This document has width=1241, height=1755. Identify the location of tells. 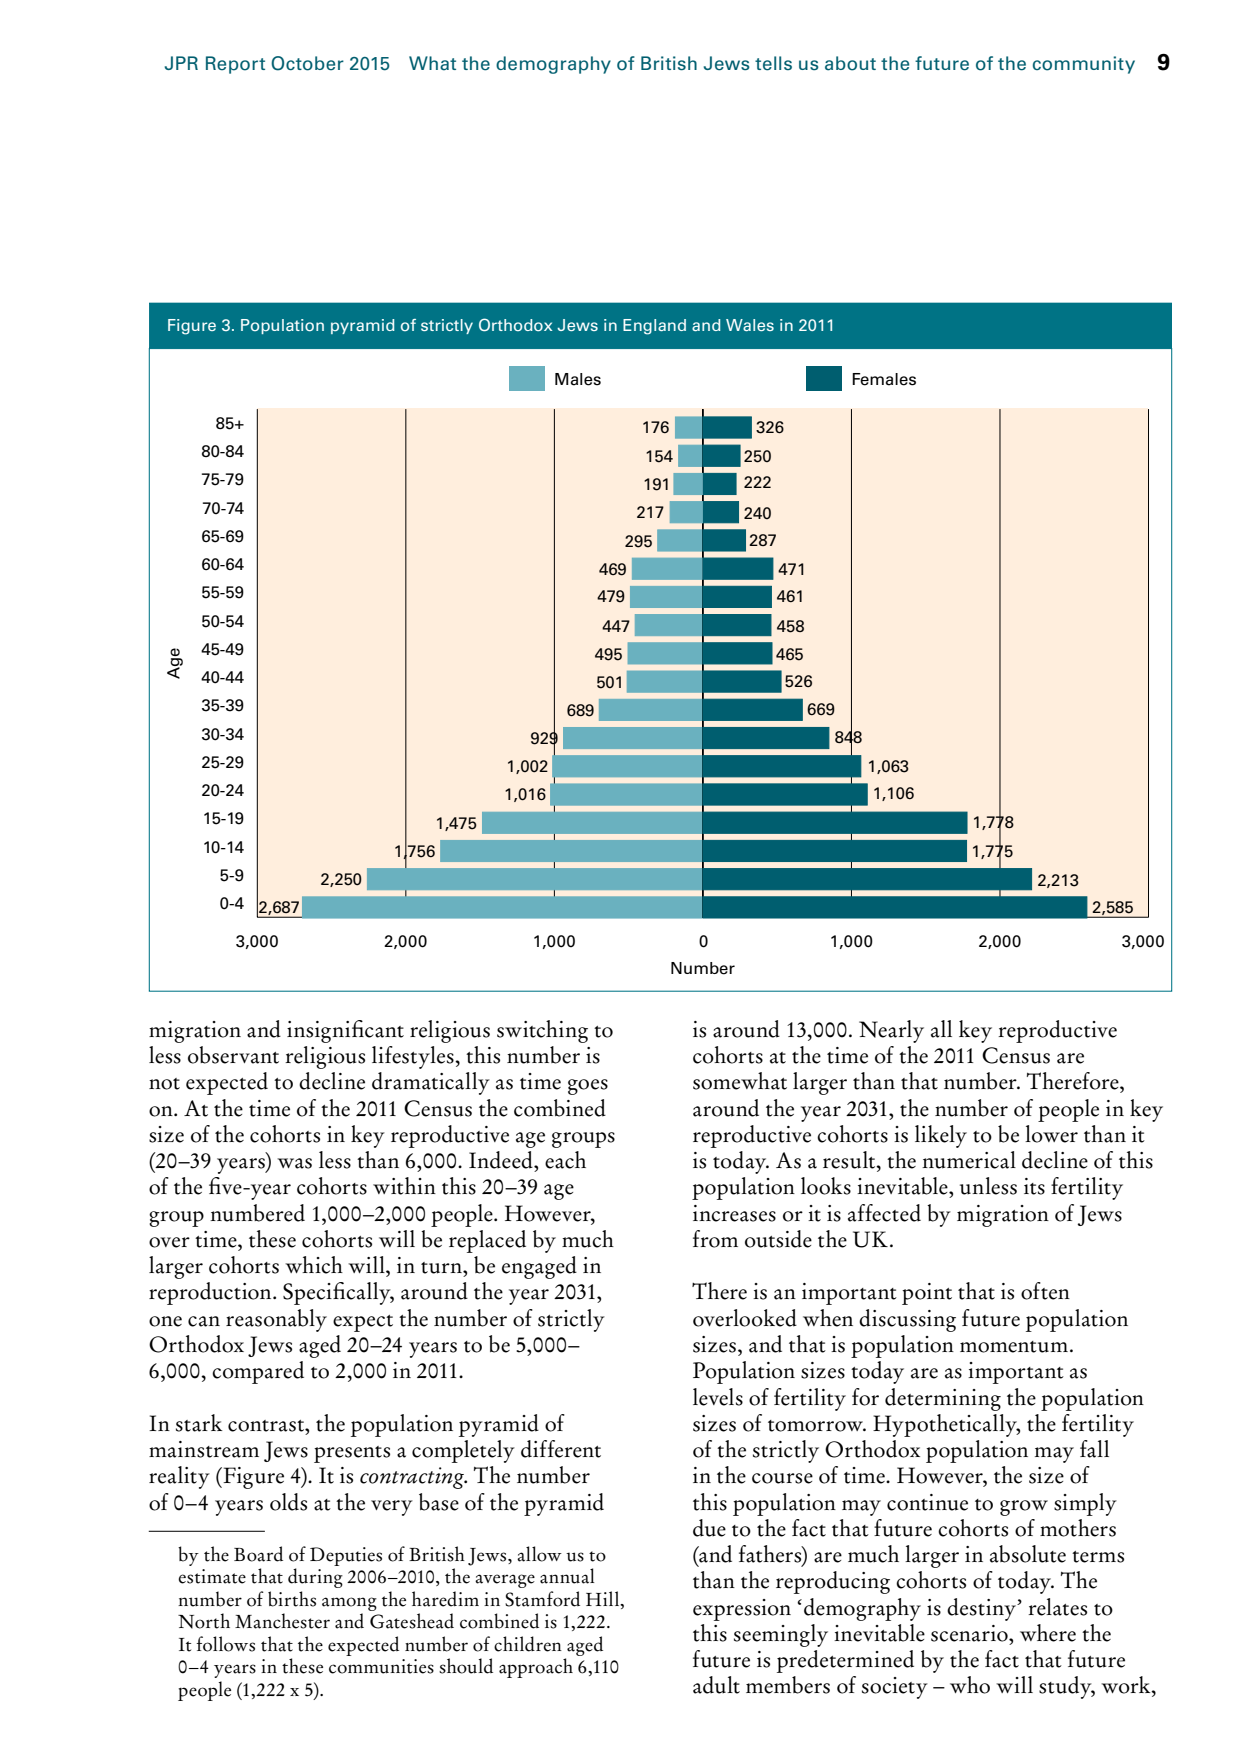
(773, 63).
